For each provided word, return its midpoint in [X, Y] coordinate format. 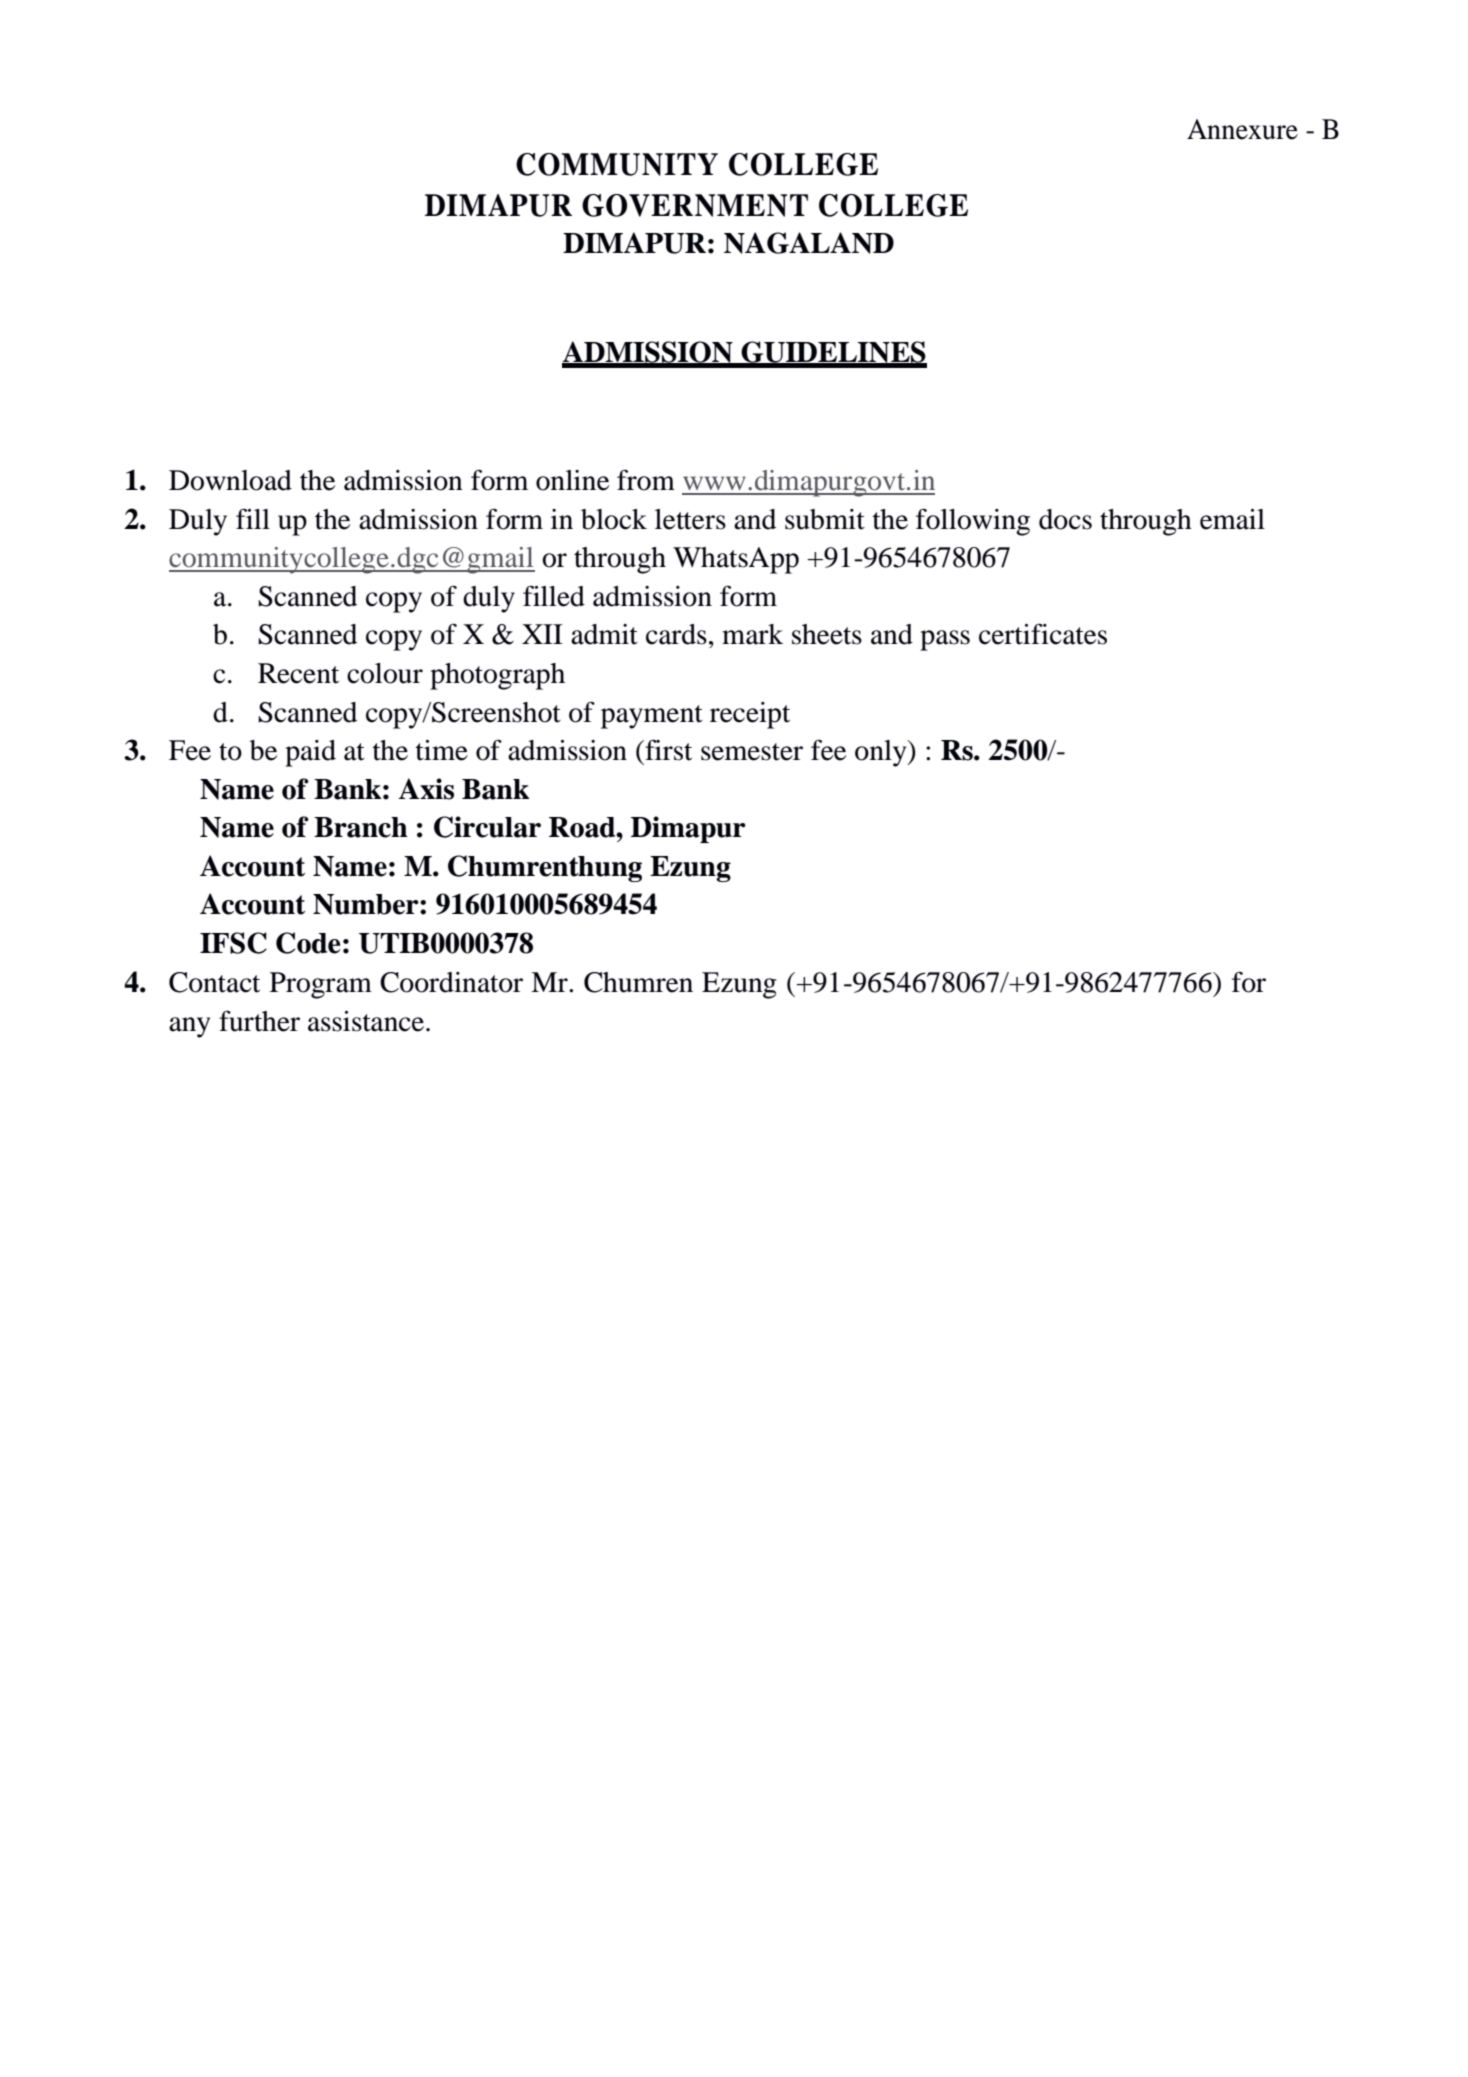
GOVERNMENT [695, 205]
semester [752, 752]
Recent [298, 673]
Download [230, 480]
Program [321, 985]
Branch [361, 827]
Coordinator [451, 982]
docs [1065, 519]
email [1232, 519]
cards [676, 634]
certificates [1043, 634]
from [646, 480]
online [572, 480]
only [882, 753]
